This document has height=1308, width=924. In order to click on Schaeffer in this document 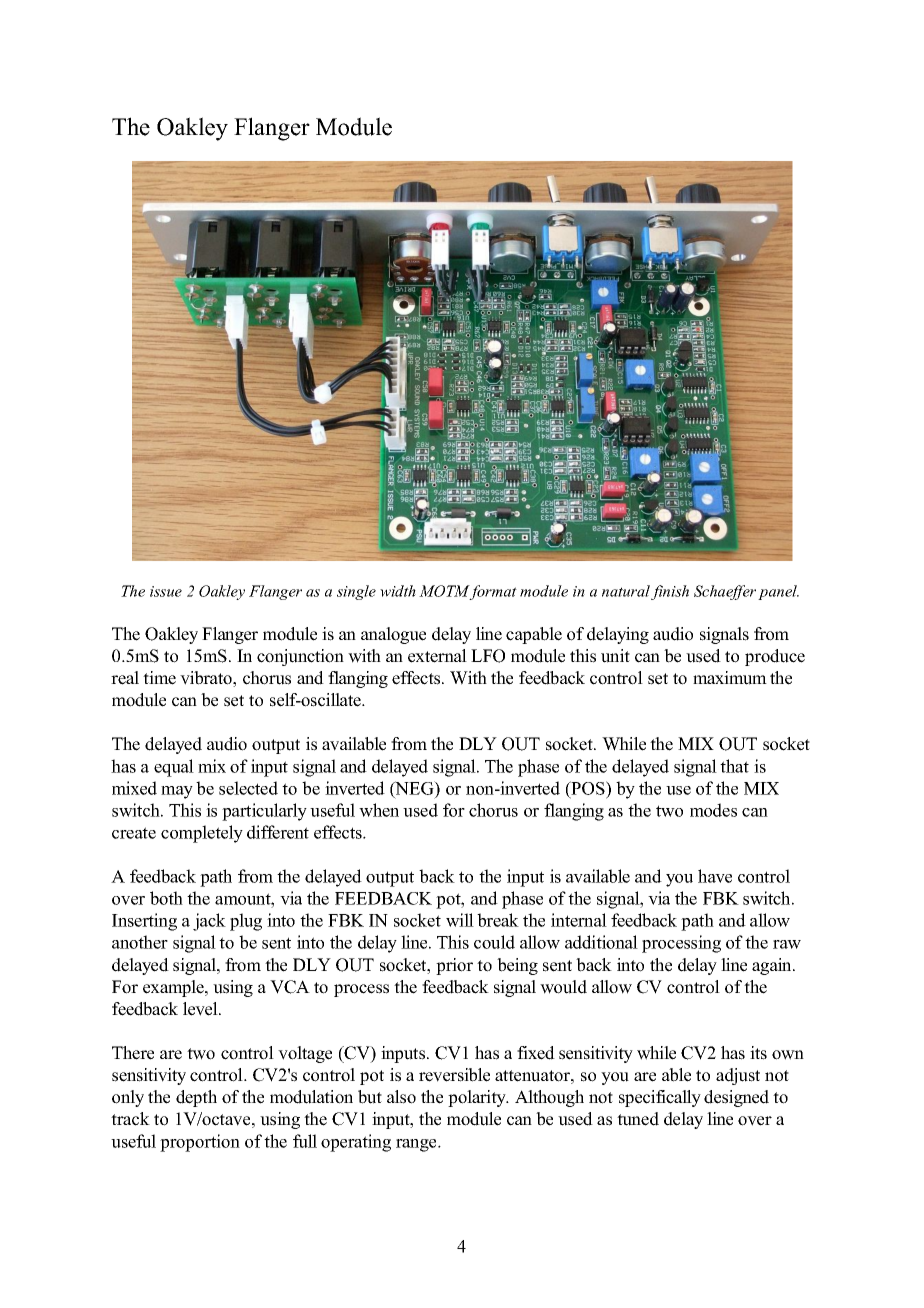, I will do `click(725, 592)`.
